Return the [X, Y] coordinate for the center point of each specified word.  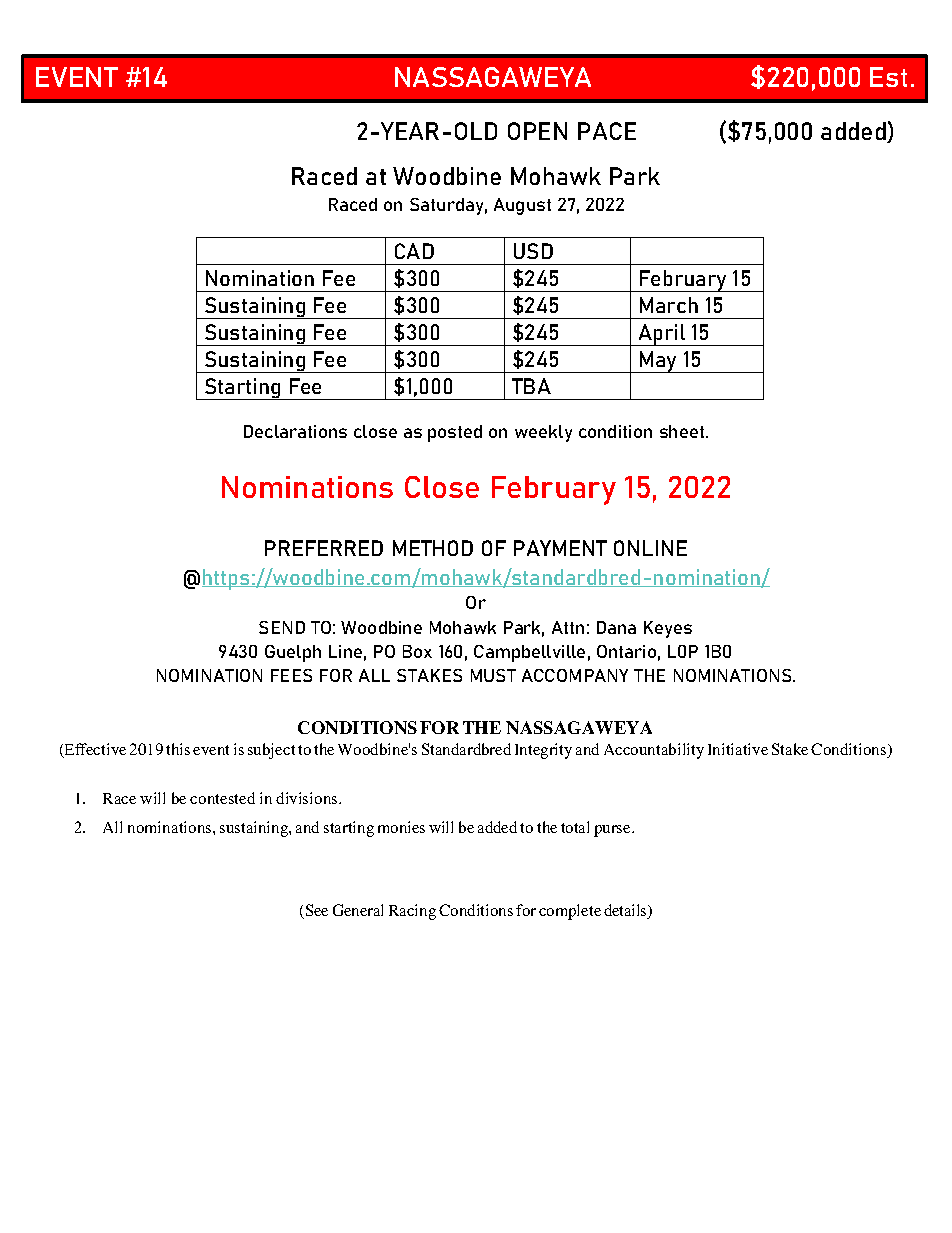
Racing [412, 912]
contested [222, 798]
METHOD [433, 548]
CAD [414, 251]
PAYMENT [560, 548]
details [626, 911]
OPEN [537, 131]
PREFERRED [324, 548]
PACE [607, 131]
